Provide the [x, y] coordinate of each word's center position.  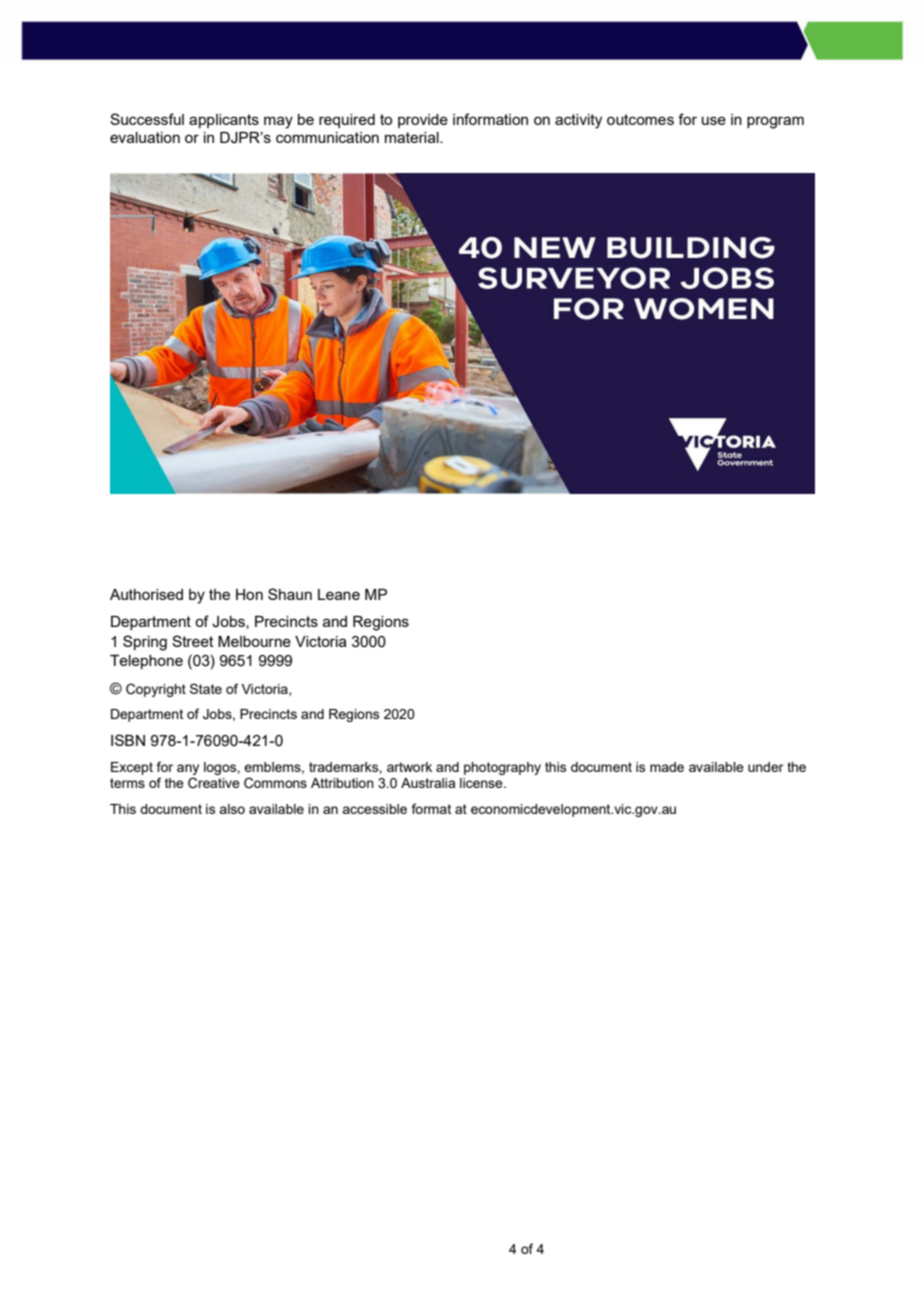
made [667, 767]
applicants [224, 121]
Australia [428, 783]
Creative [214, 783]
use [714, 120]
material [413, 137]
